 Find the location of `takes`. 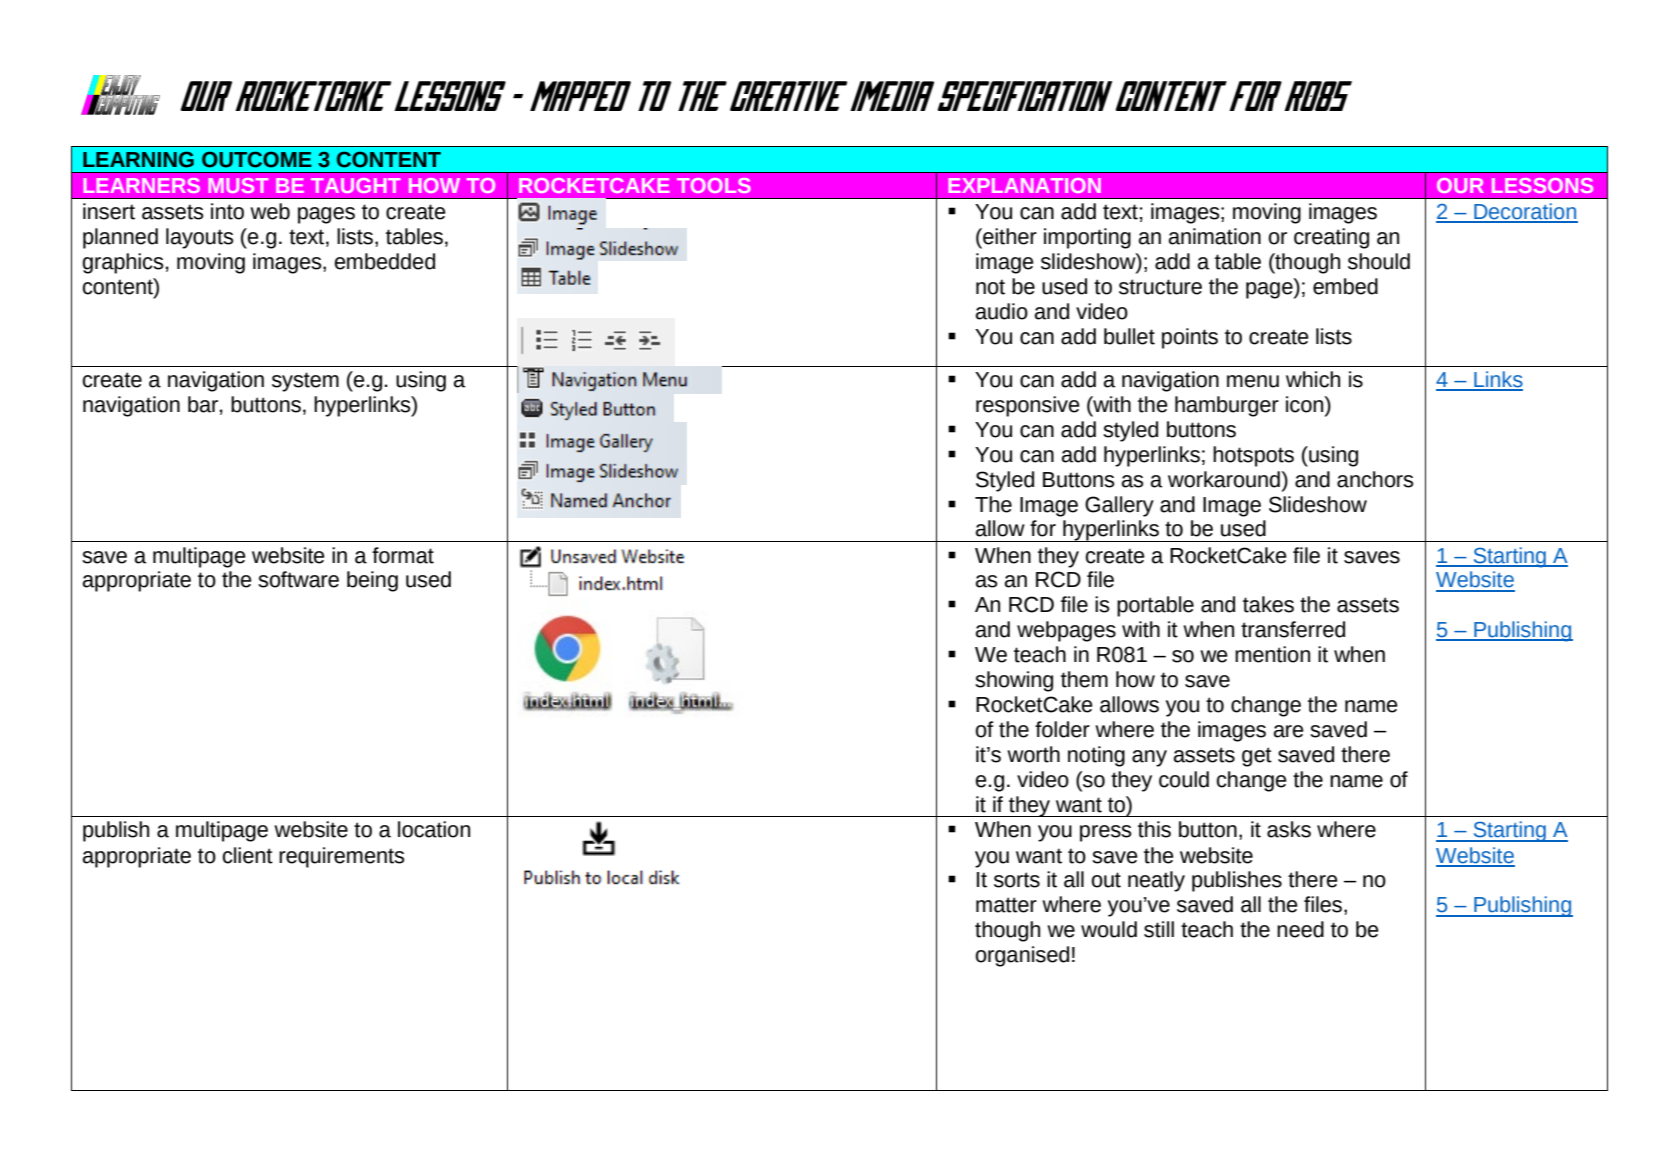

takes is located at coordinates (1268, 604).
